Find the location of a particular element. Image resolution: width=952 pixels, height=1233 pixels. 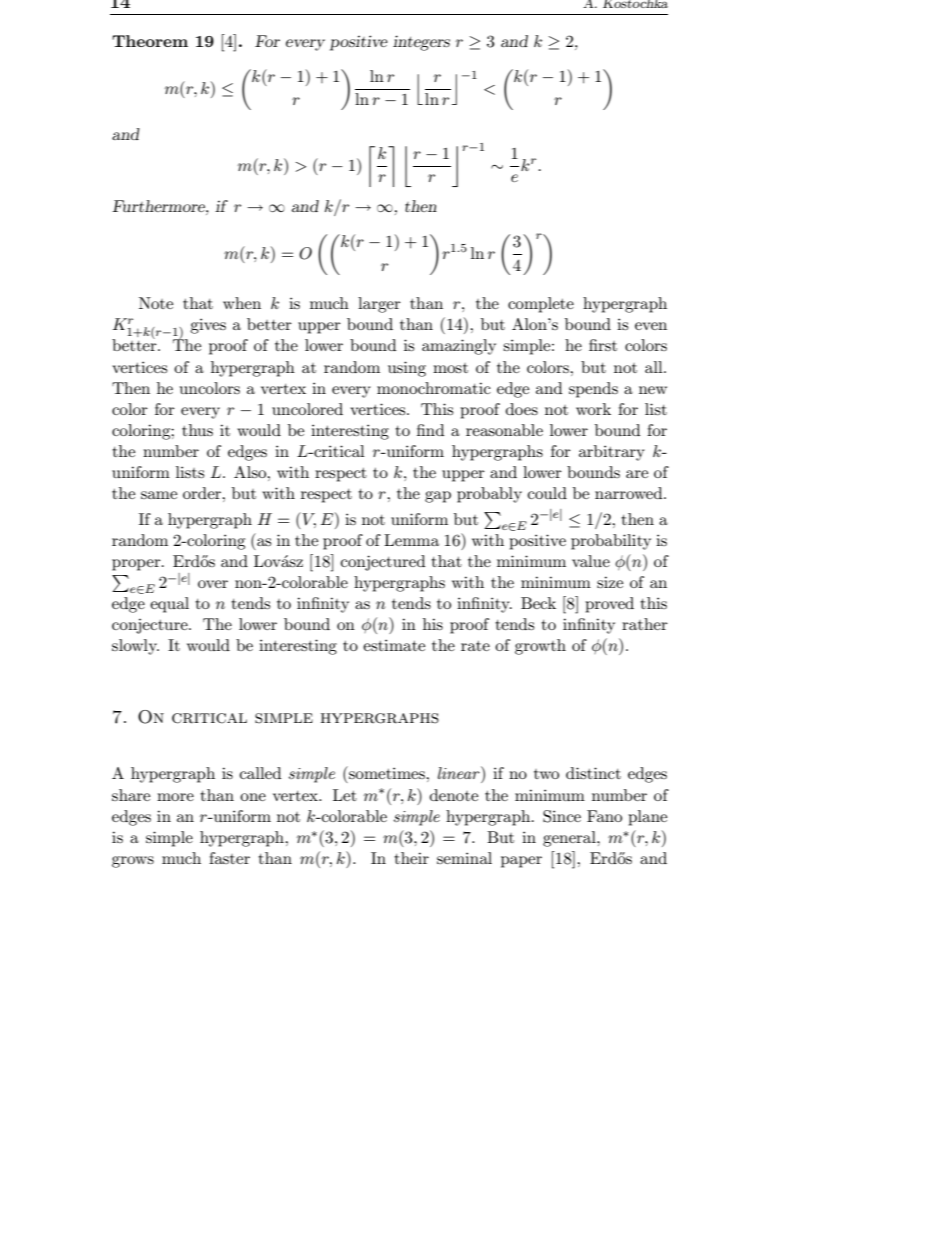

faster is located at coordinates (229, 858).
